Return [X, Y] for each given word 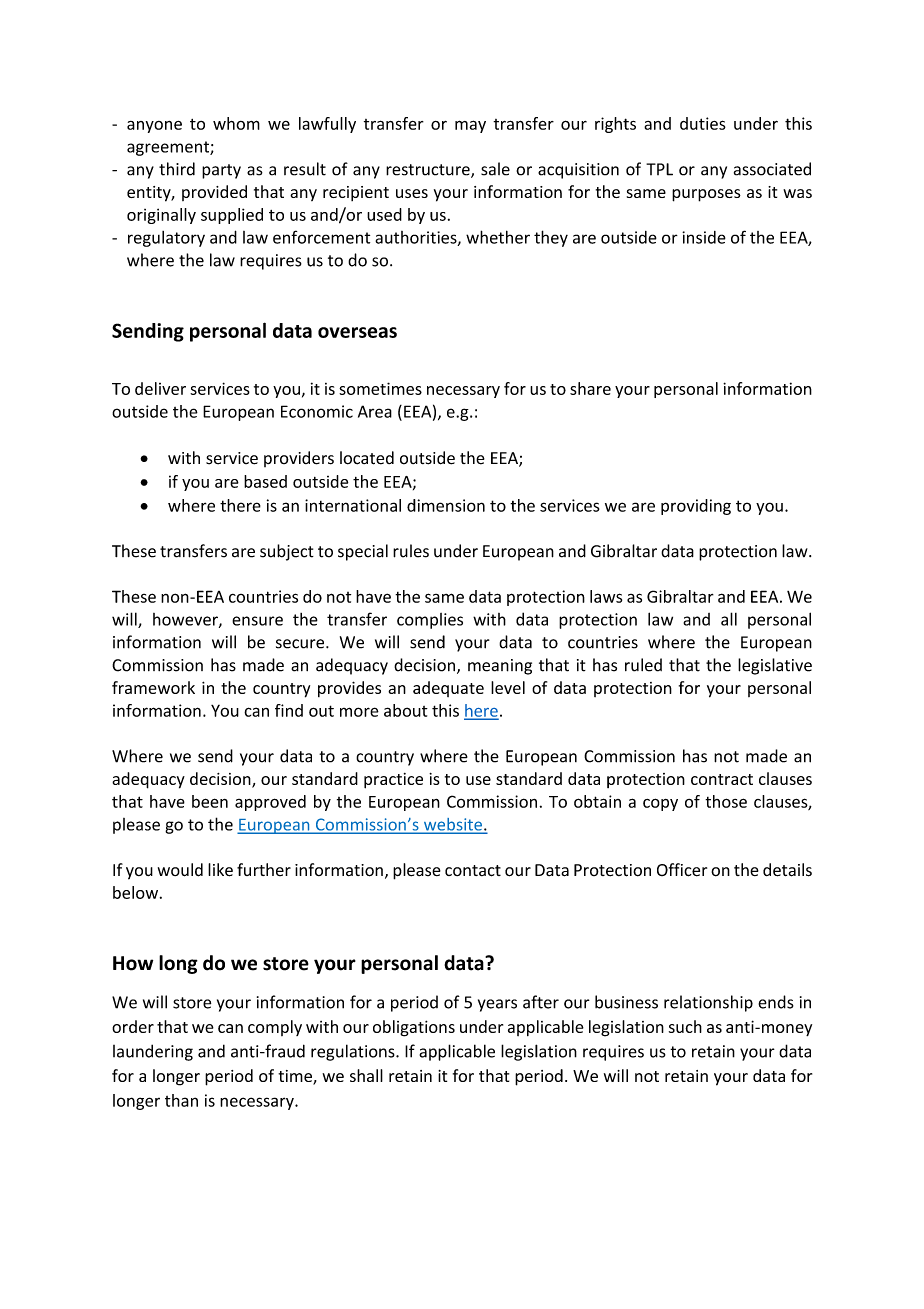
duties [703, 123]
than [181, 1100]
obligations [414, 1028]
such [685, 1026]
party [221, 171]
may [470, 126]
